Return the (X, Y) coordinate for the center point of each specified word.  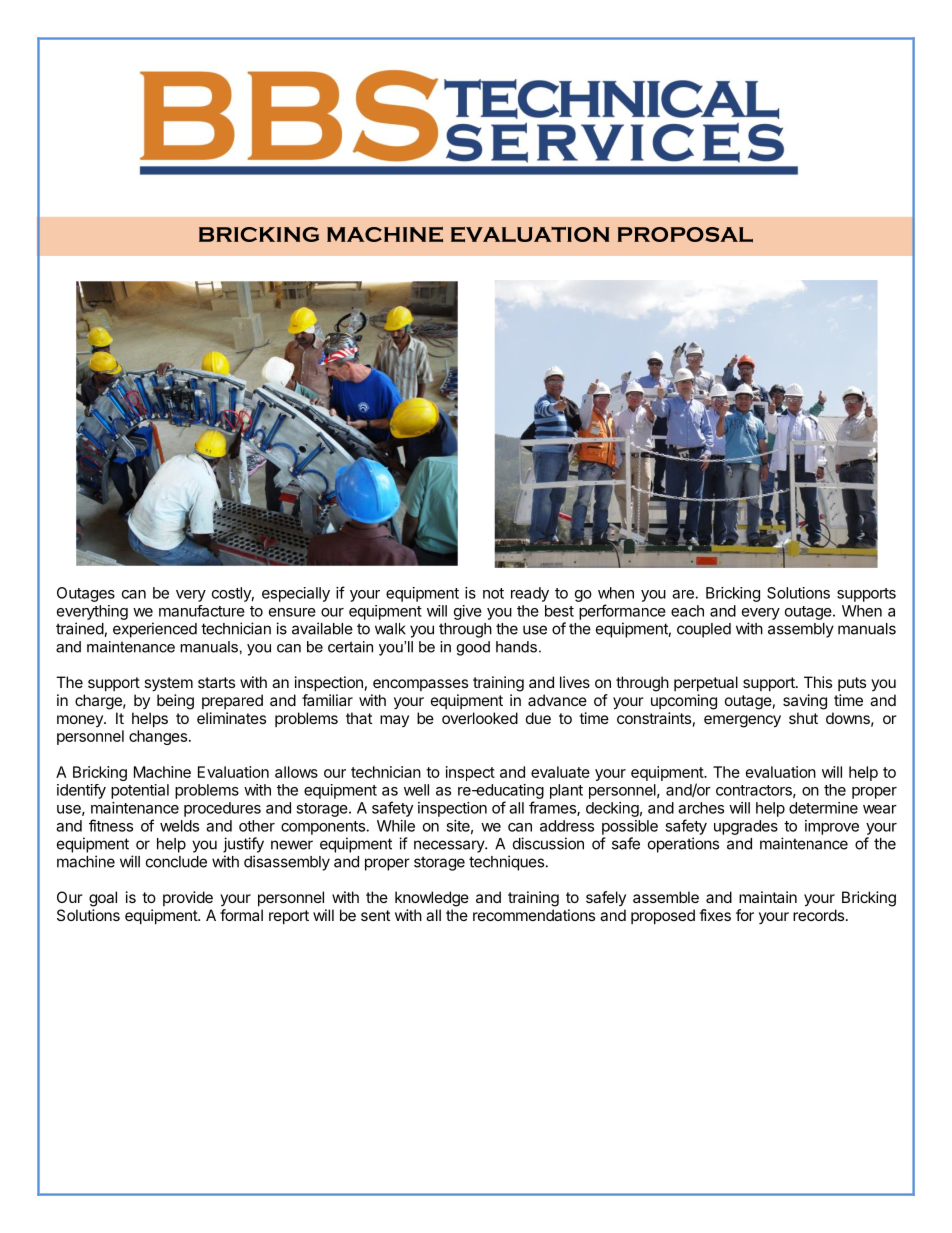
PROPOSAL (685, 234)
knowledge (432, 899)
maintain (768, 897)
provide (188, 898)
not (493, 593)
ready (530, 594)
